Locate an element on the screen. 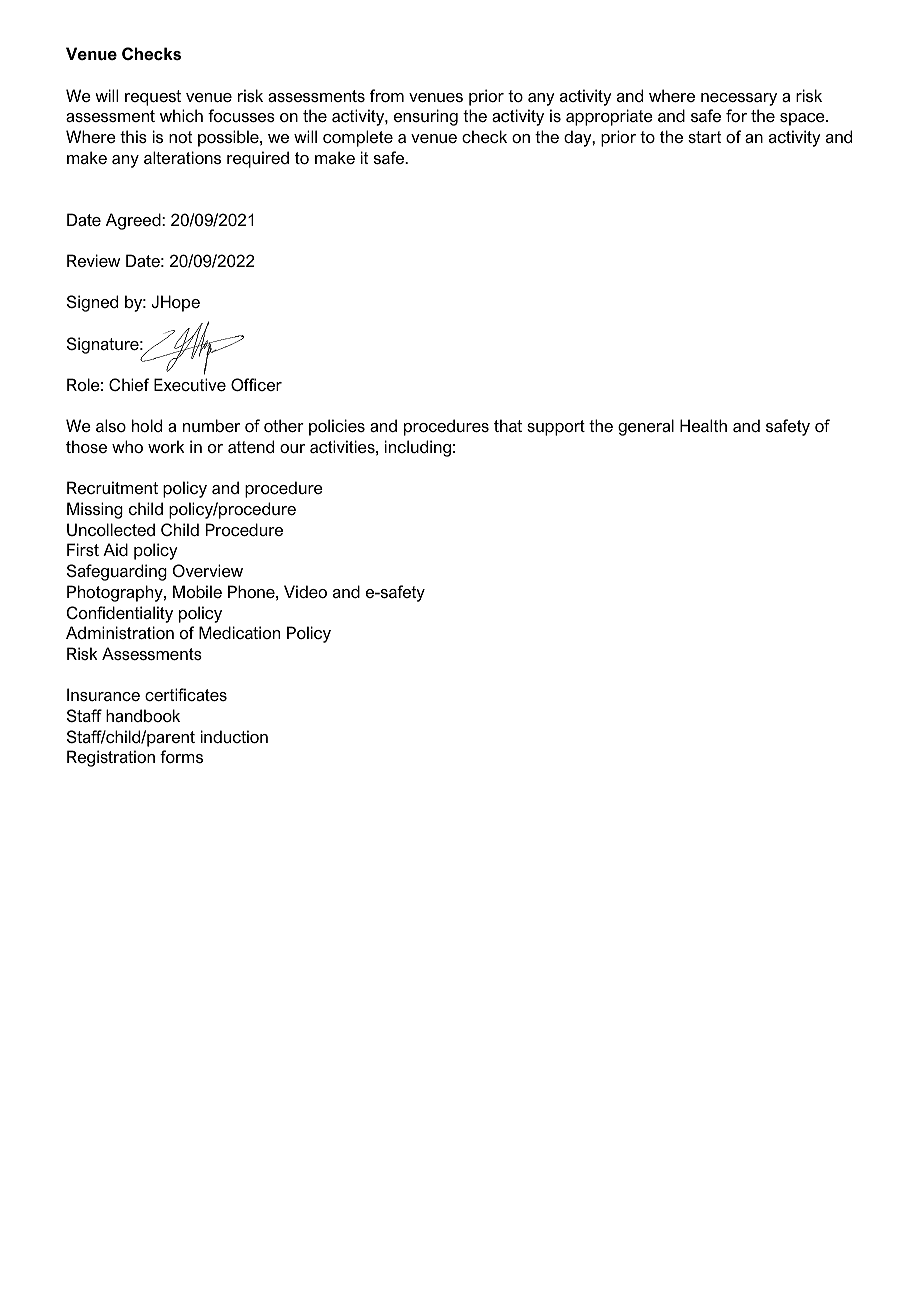  forms is located at coordinates (181, 756).
